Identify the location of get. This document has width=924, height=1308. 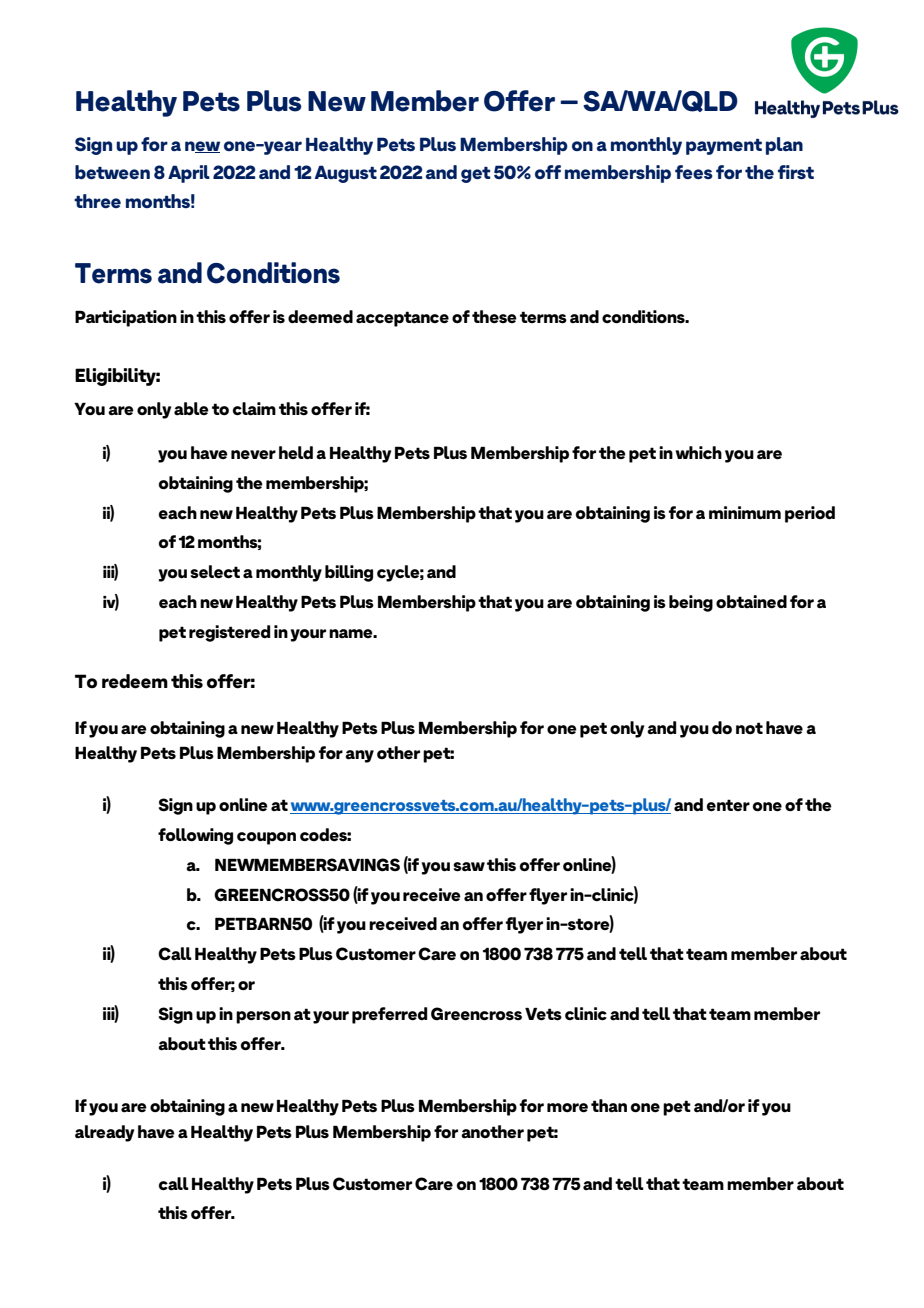
(476, 175).
